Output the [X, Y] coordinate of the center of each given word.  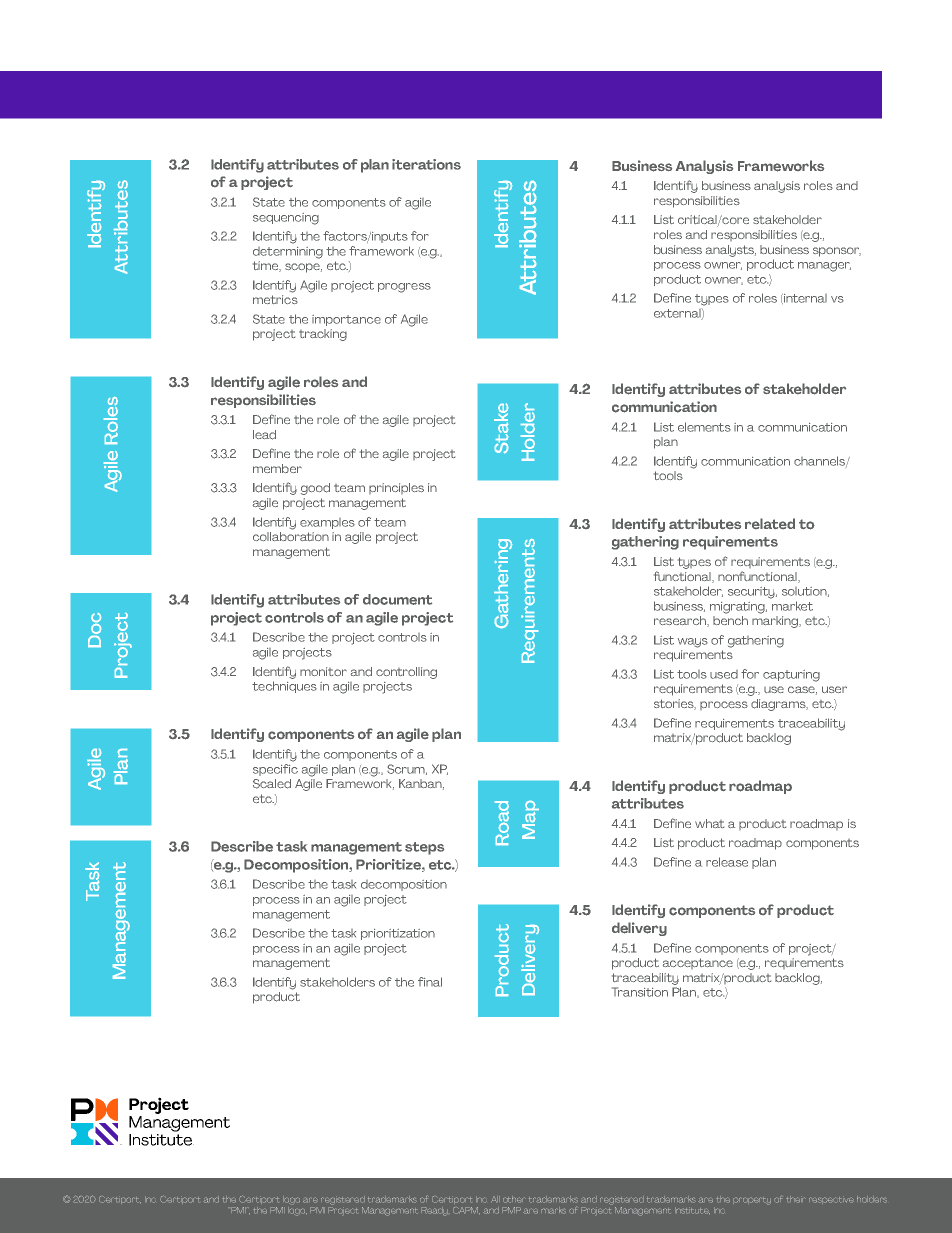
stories [675, 704]
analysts [731, 251]
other [514, 1199]
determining [288, 253]
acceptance [698, 963]
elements [704, 427]
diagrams [779, 705]
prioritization [398, 934]
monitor [323, 671]
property [752, 1201]
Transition [640, 992]
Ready [435, 1211]
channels [820, 461]
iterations [426, 164]
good [315, 489]
